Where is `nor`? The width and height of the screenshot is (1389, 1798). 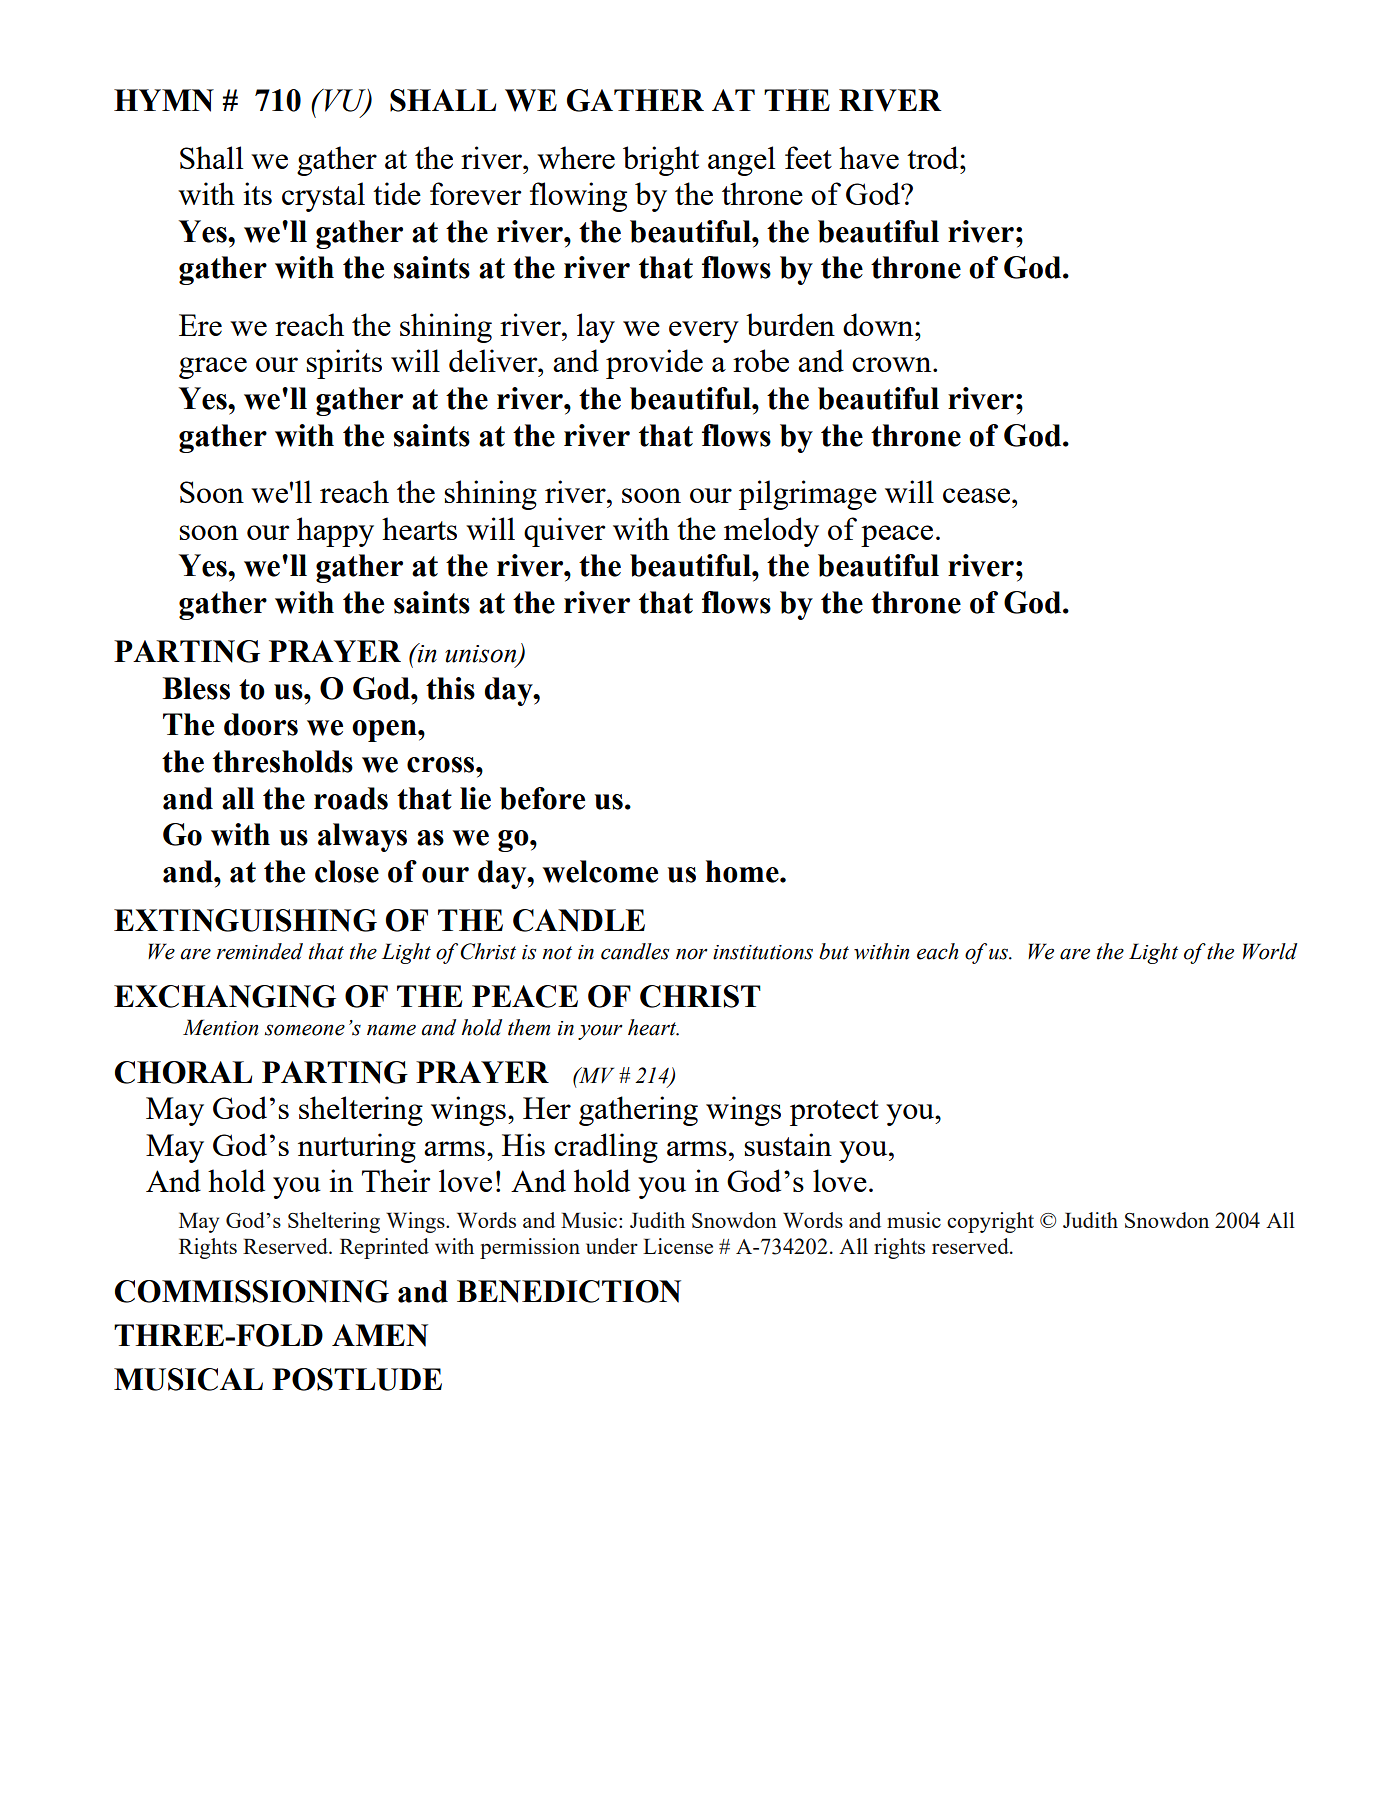
nor is located at coordinates (692, 954).
